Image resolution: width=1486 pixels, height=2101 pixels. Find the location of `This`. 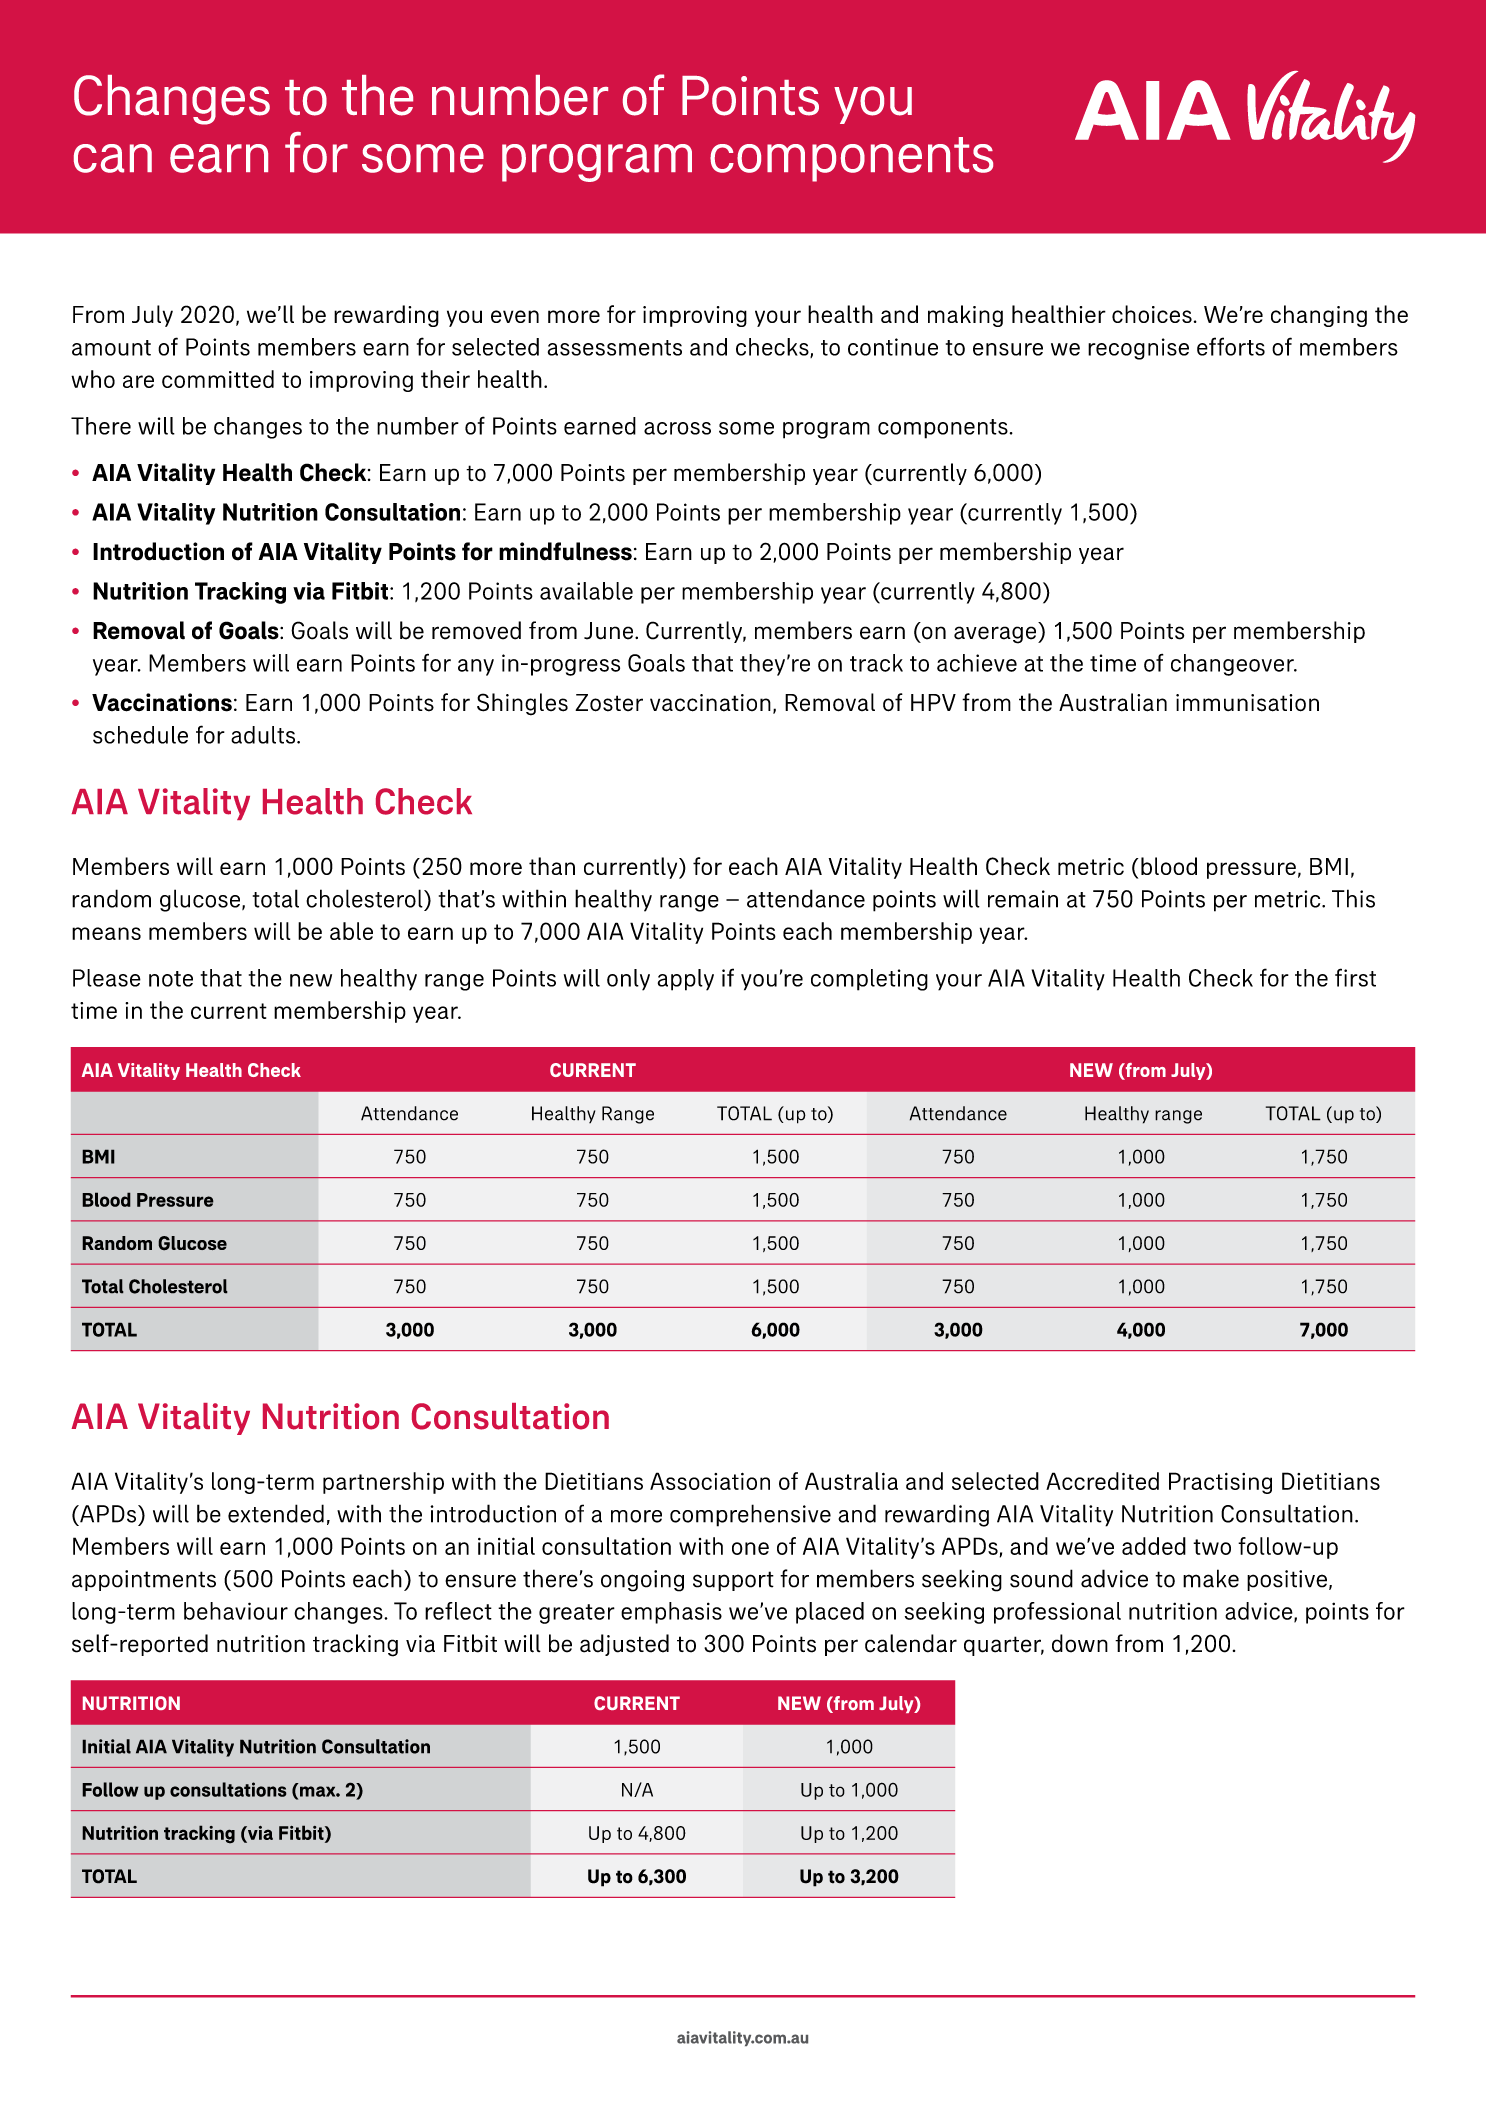

This is located at coordinates (1353, 898).
